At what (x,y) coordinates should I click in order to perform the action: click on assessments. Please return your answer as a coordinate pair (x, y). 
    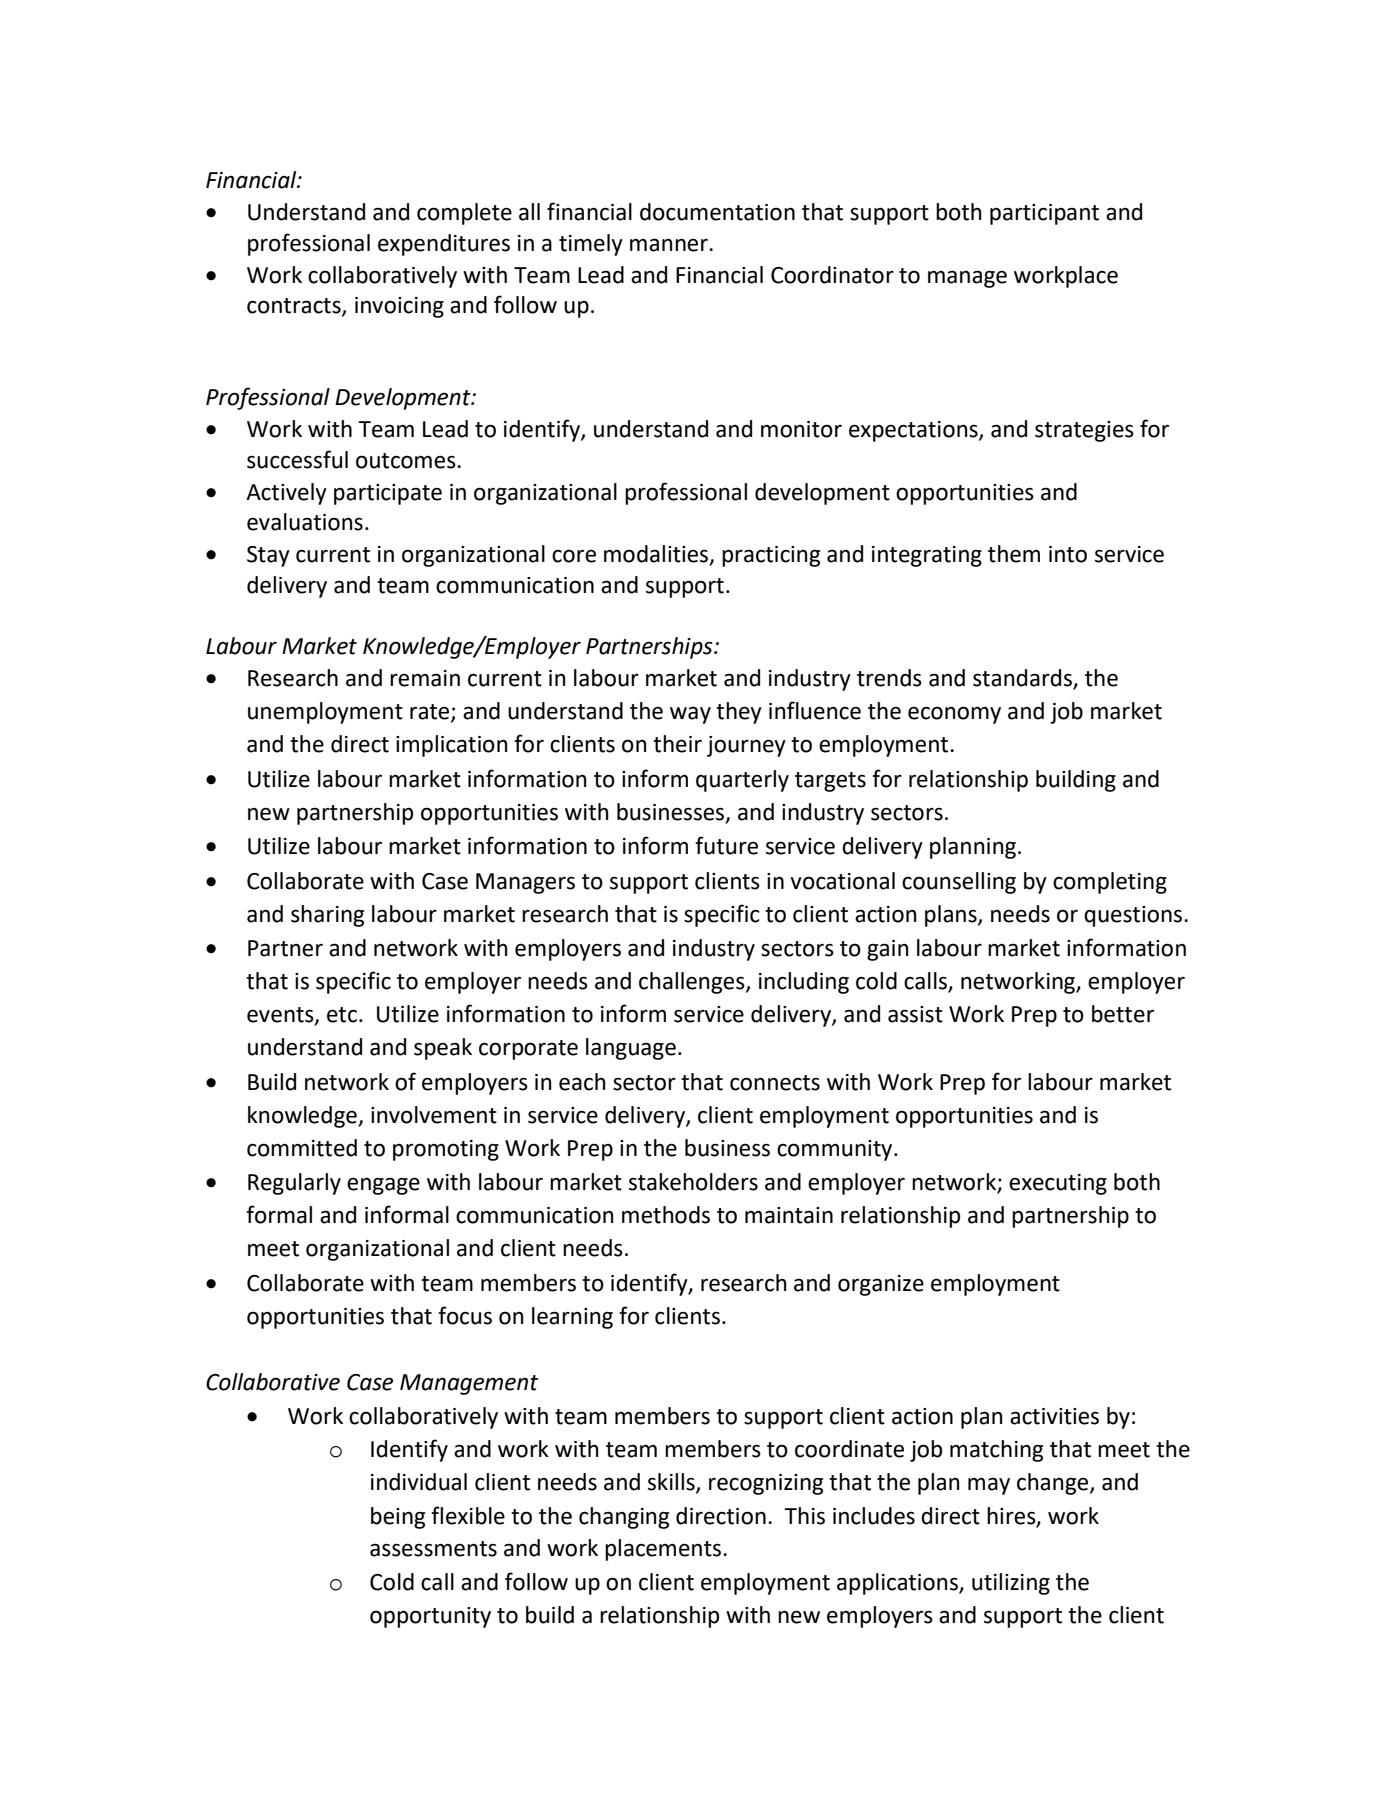
    Looking at the image, I should click on (433, 1549).
